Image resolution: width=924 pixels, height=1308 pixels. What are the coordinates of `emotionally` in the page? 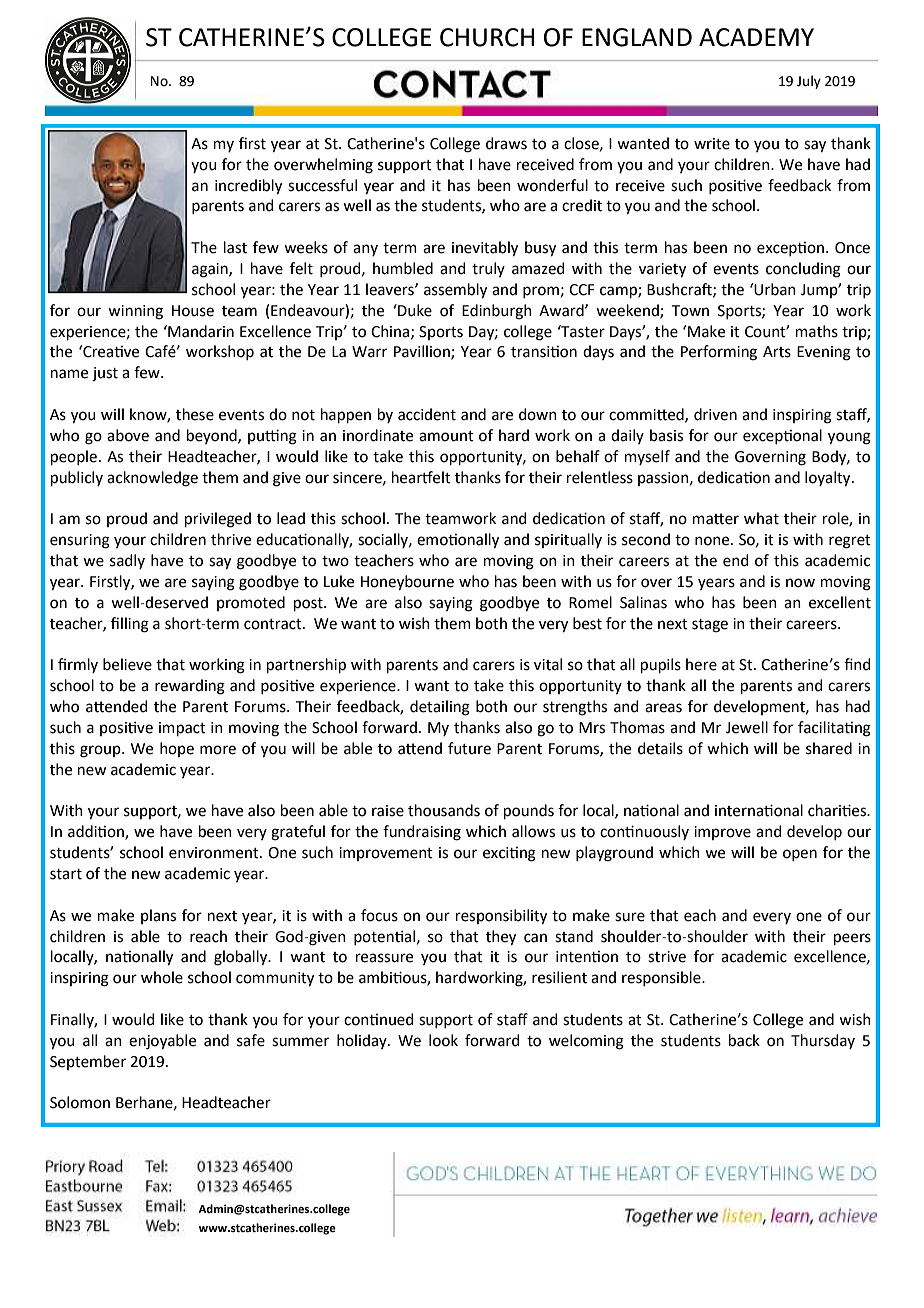 It's located at (458, 541).
